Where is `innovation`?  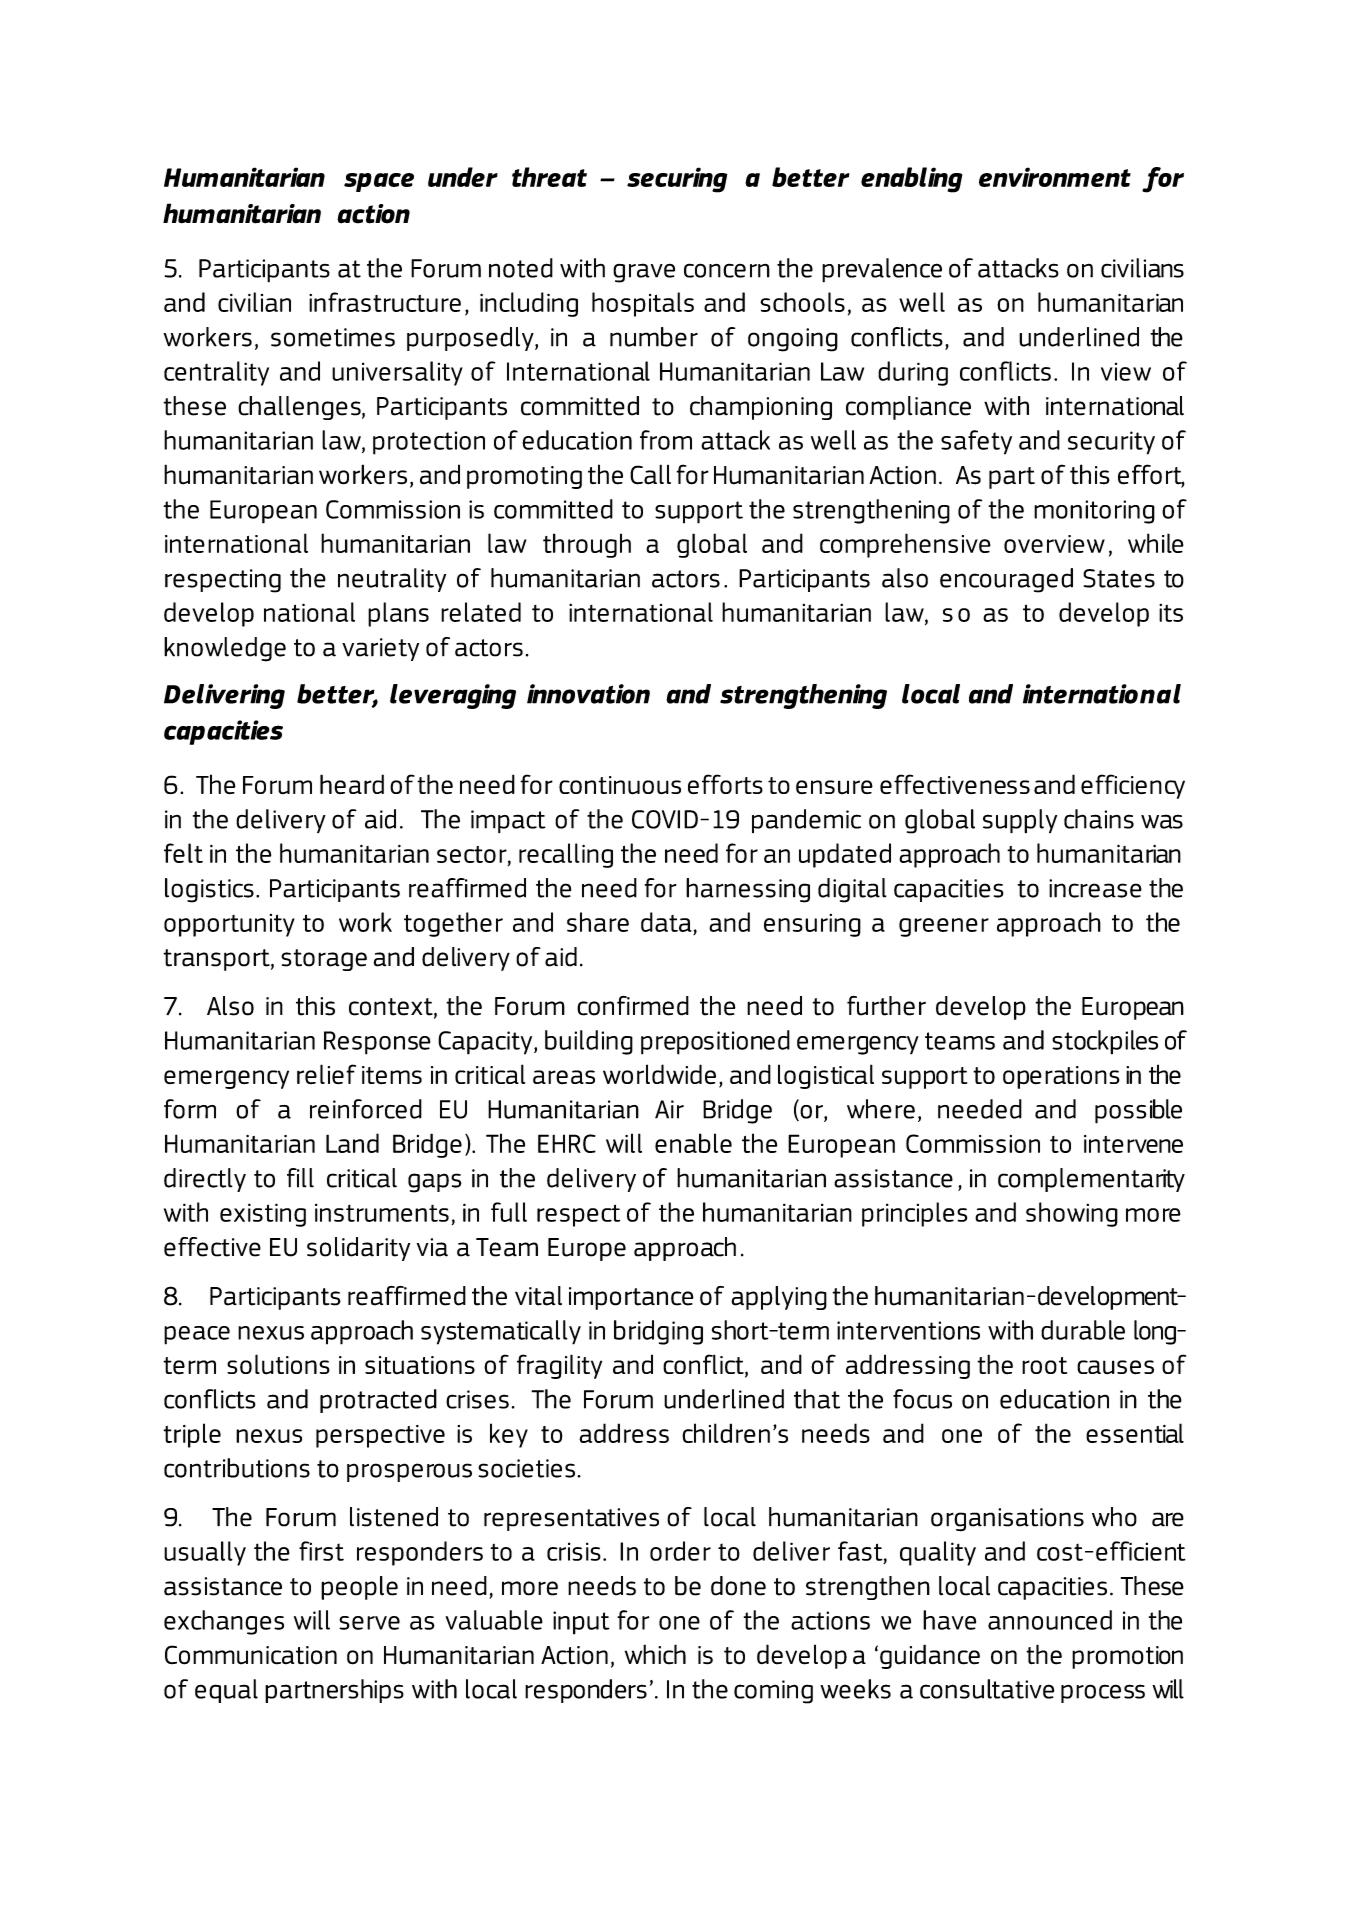
innovation is located at coordinates (588, 694).
